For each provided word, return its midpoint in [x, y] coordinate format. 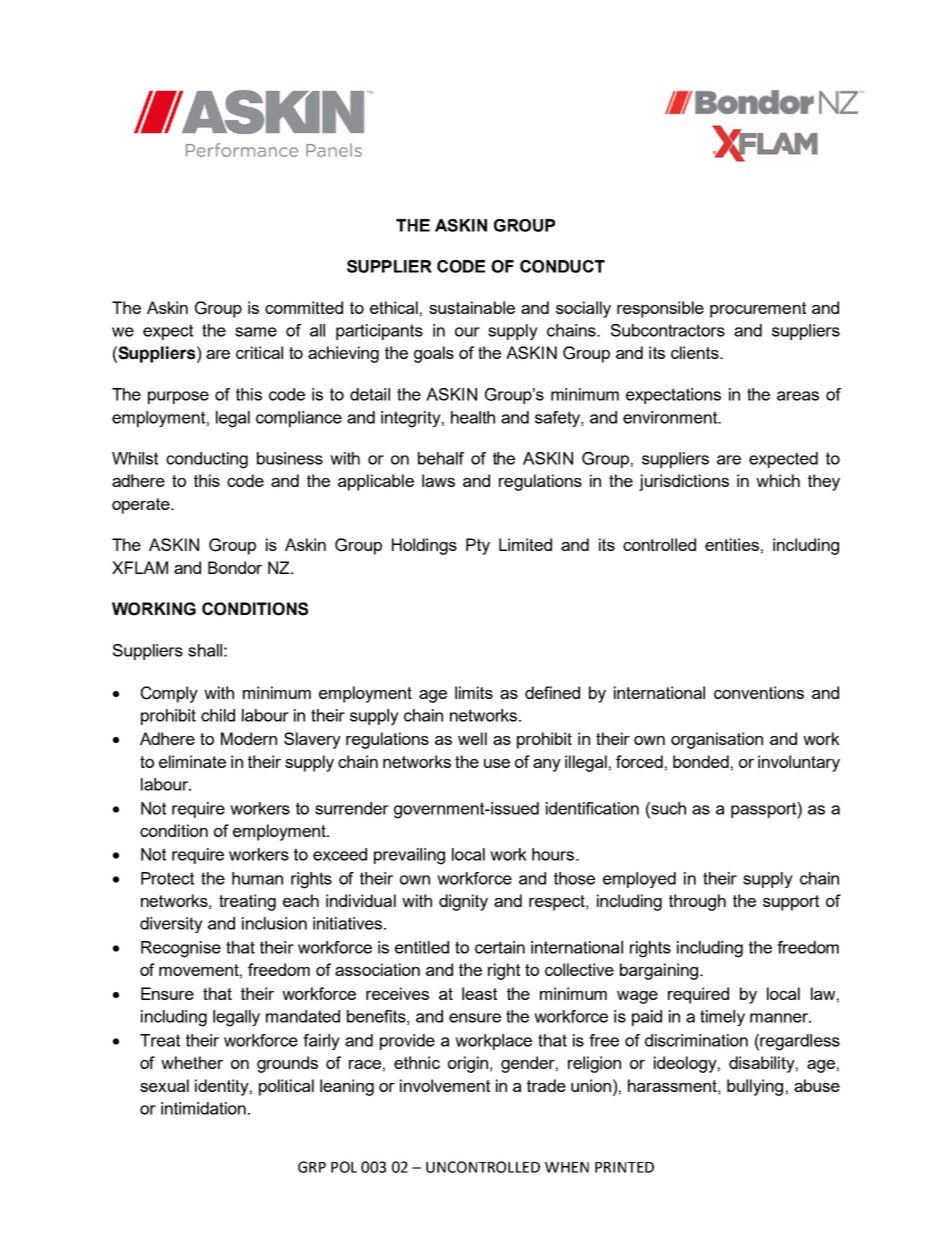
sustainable [472, 307]
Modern [249, 738]
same [256, 332]
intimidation [203, 1108]
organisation [717, 740]
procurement [758, 310]
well [472, 738]
